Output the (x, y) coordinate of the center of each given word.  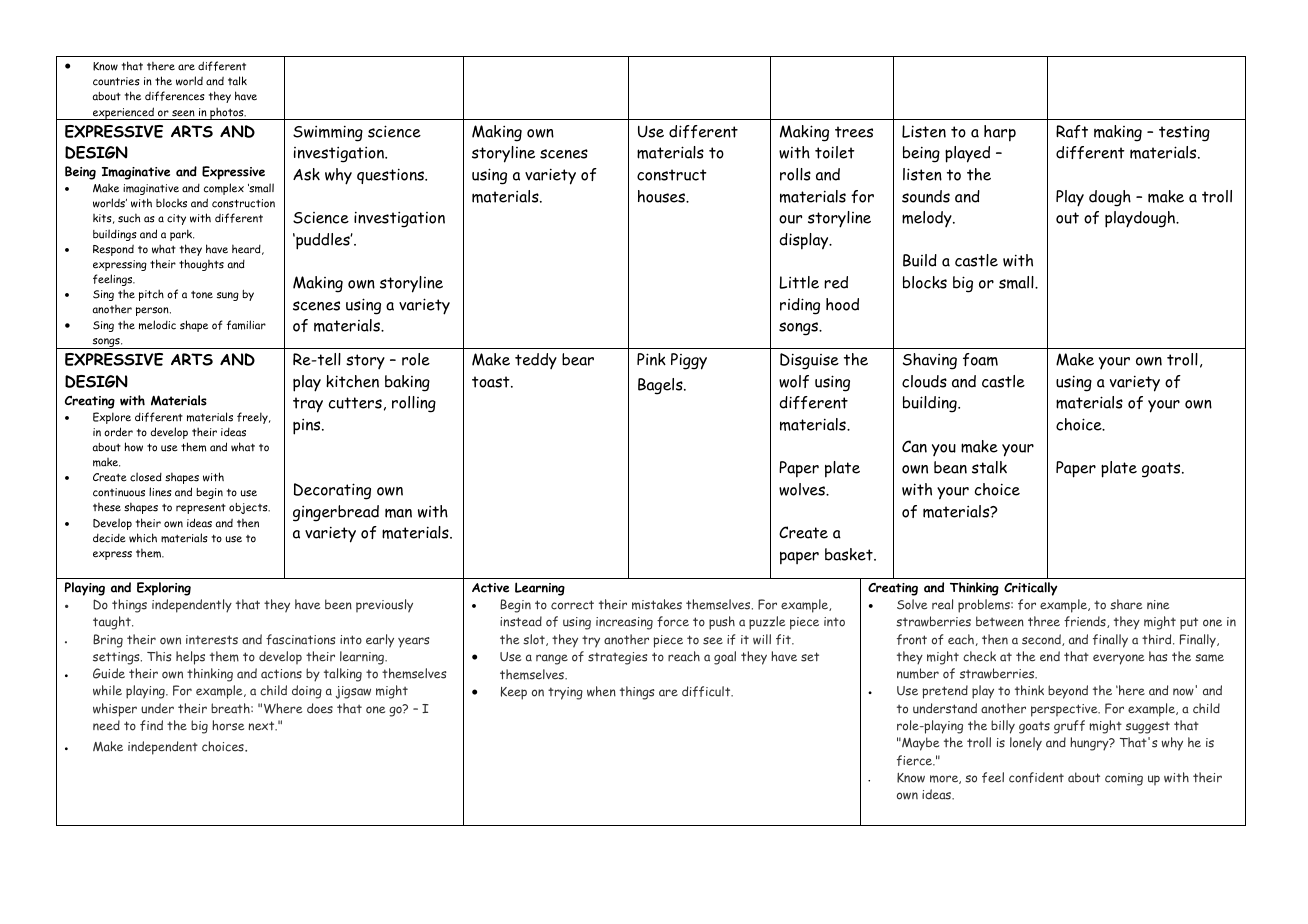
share (1126, 604)
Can (914, 446)
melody (928, 219)
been (338, 604)
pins (308, 426)
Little (799, 282)
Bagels (661, 386)
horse (228, 725)
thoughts (201, 265)
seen (183, 113)
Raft (1072, 131)
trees (854, 132)
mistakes (657, 604)
